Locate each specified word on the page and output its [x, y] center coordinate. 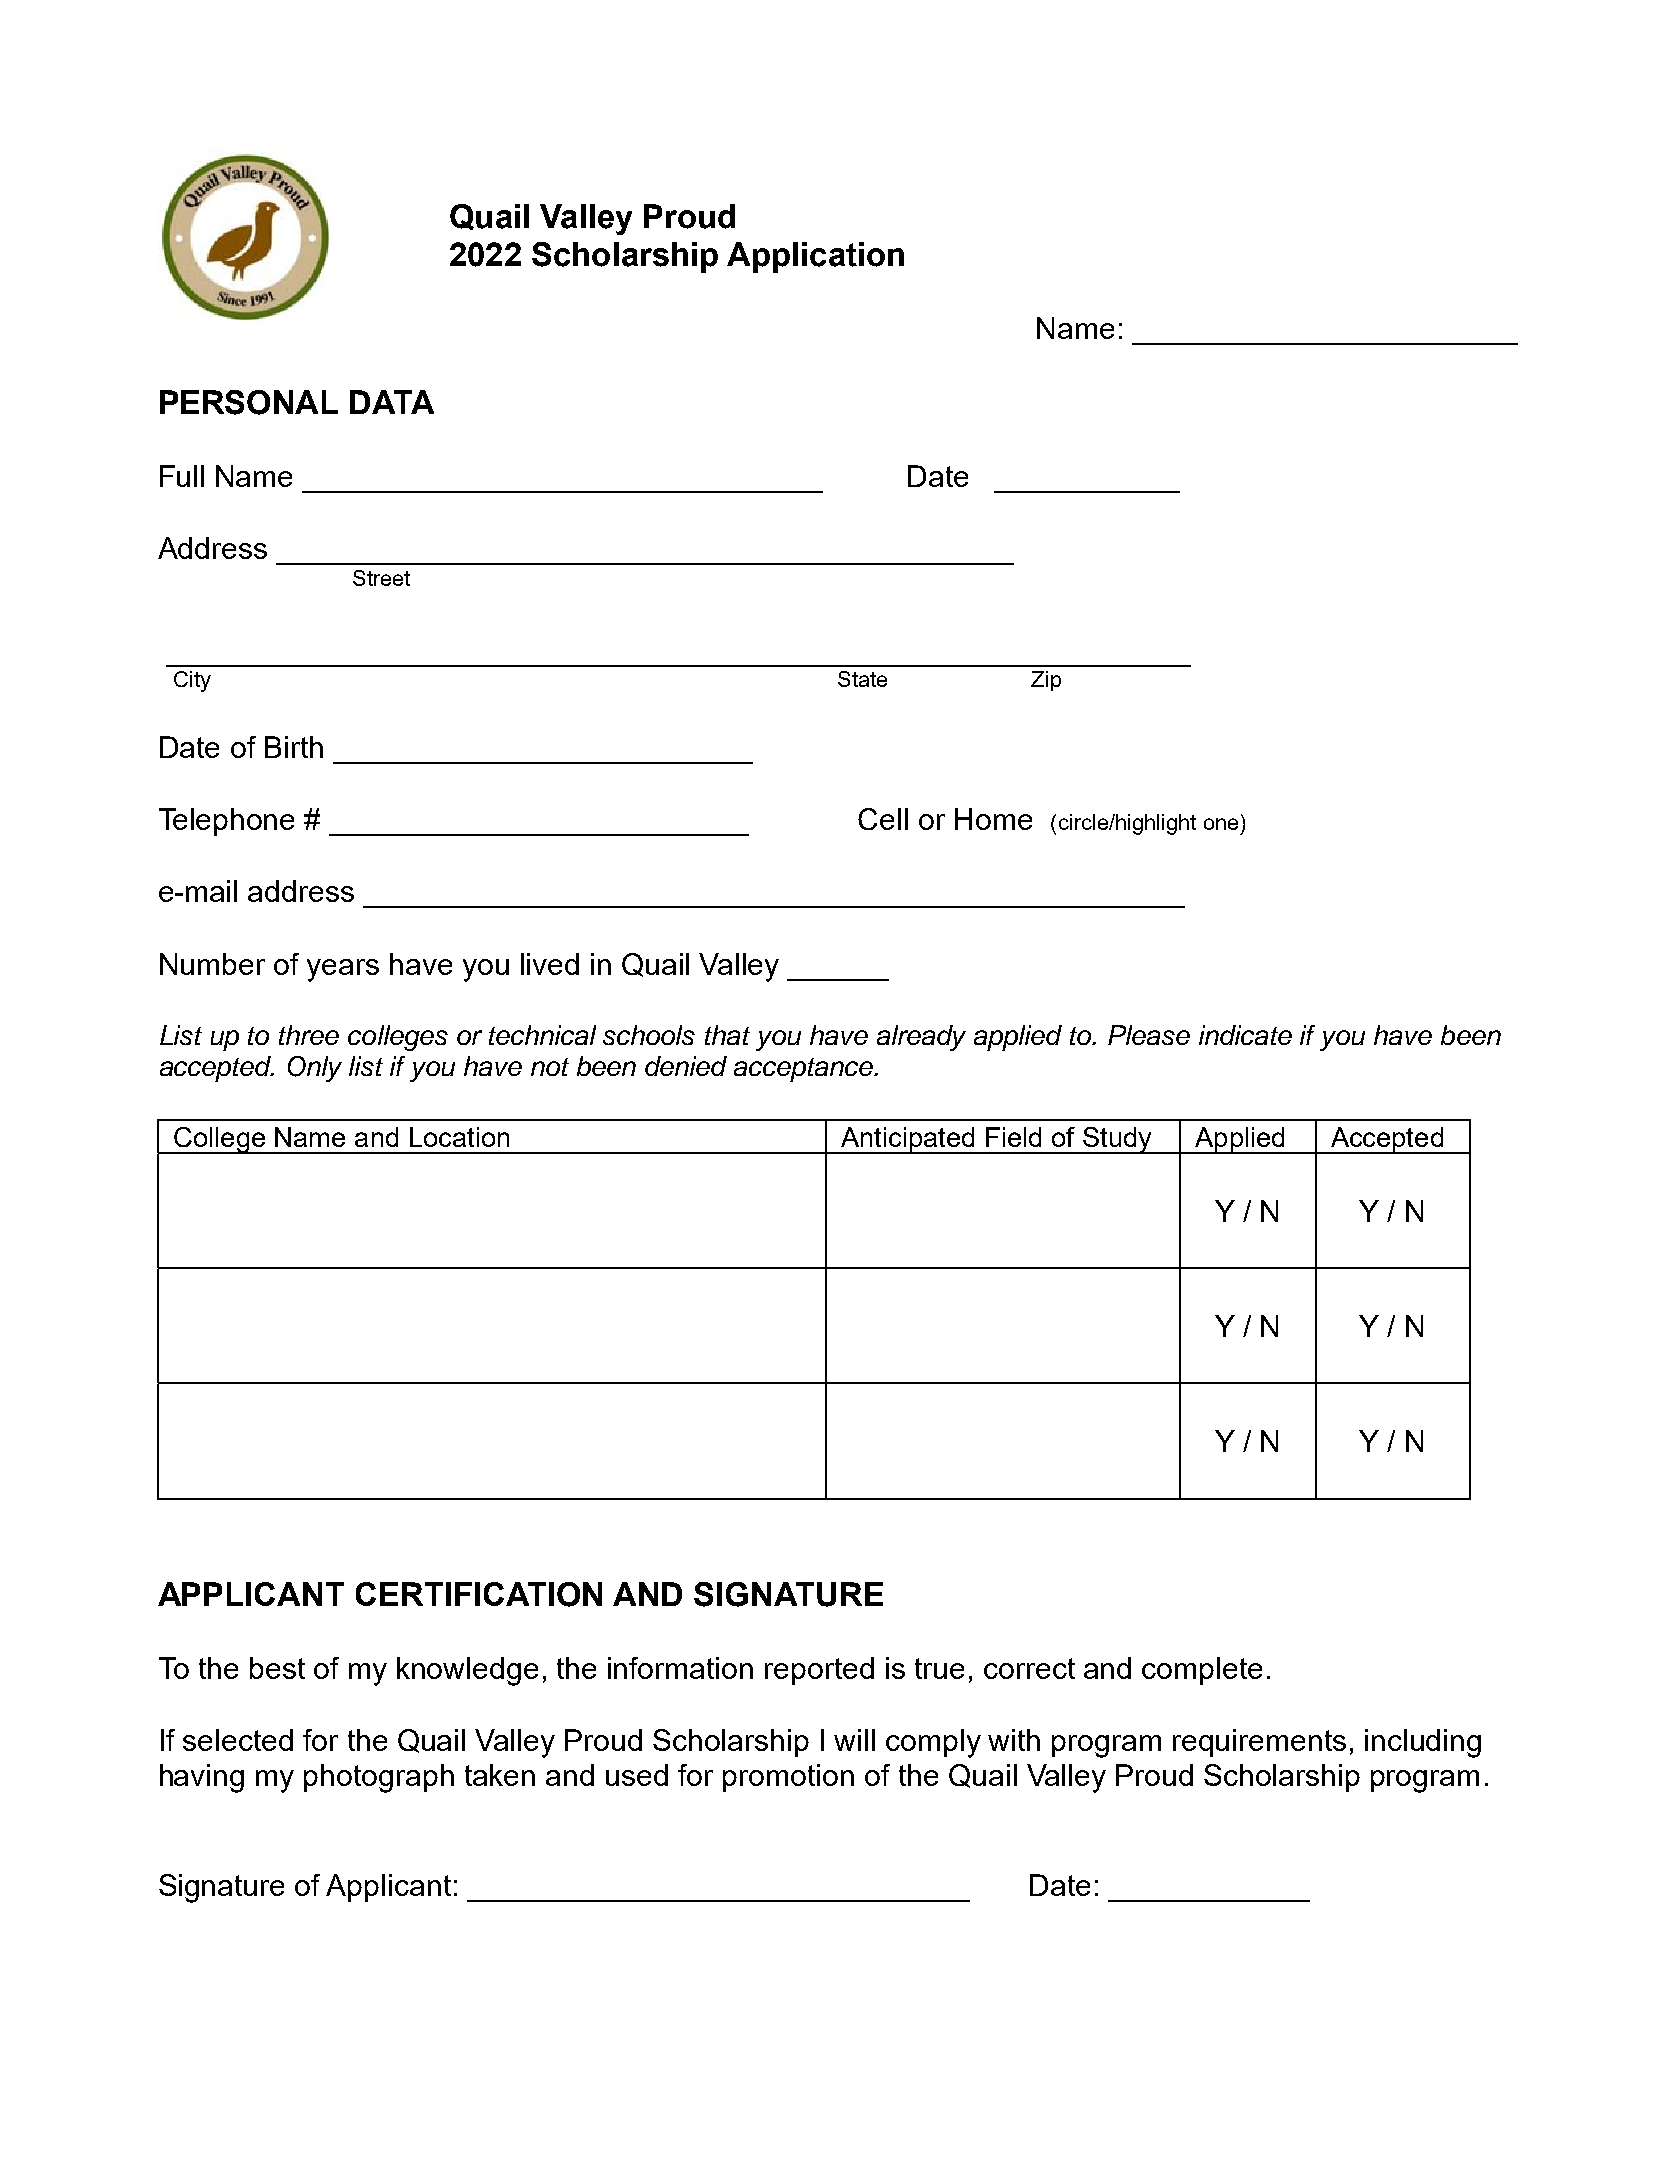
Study [1117, 1140]
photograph [379, 1778]
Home [993, 819]
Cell [883, 819]
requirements [1259, 1743]
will [854, 1740]
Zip [1046, 681]
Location [459, 1137]
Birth [294, 747]
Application [815, 257]
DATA [392, 402]
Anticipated [908, 1140]
